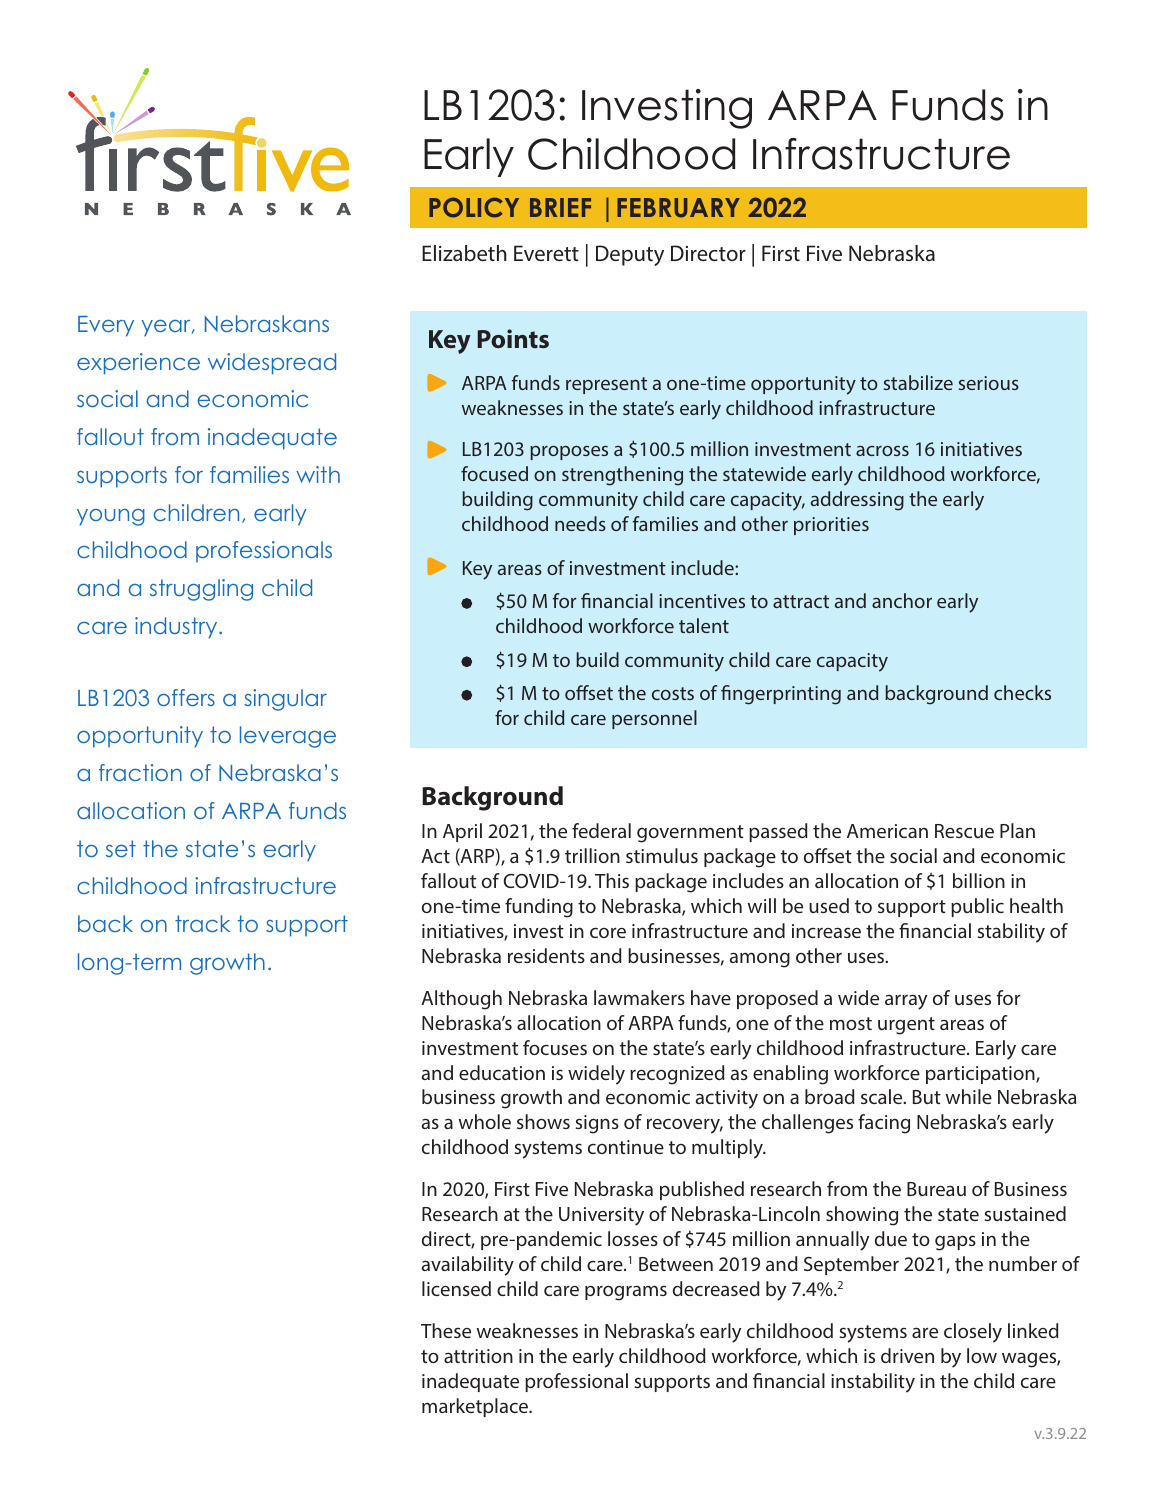  Describe the element at coordinates (601, 830) in the page. I see `federal` at that location.
